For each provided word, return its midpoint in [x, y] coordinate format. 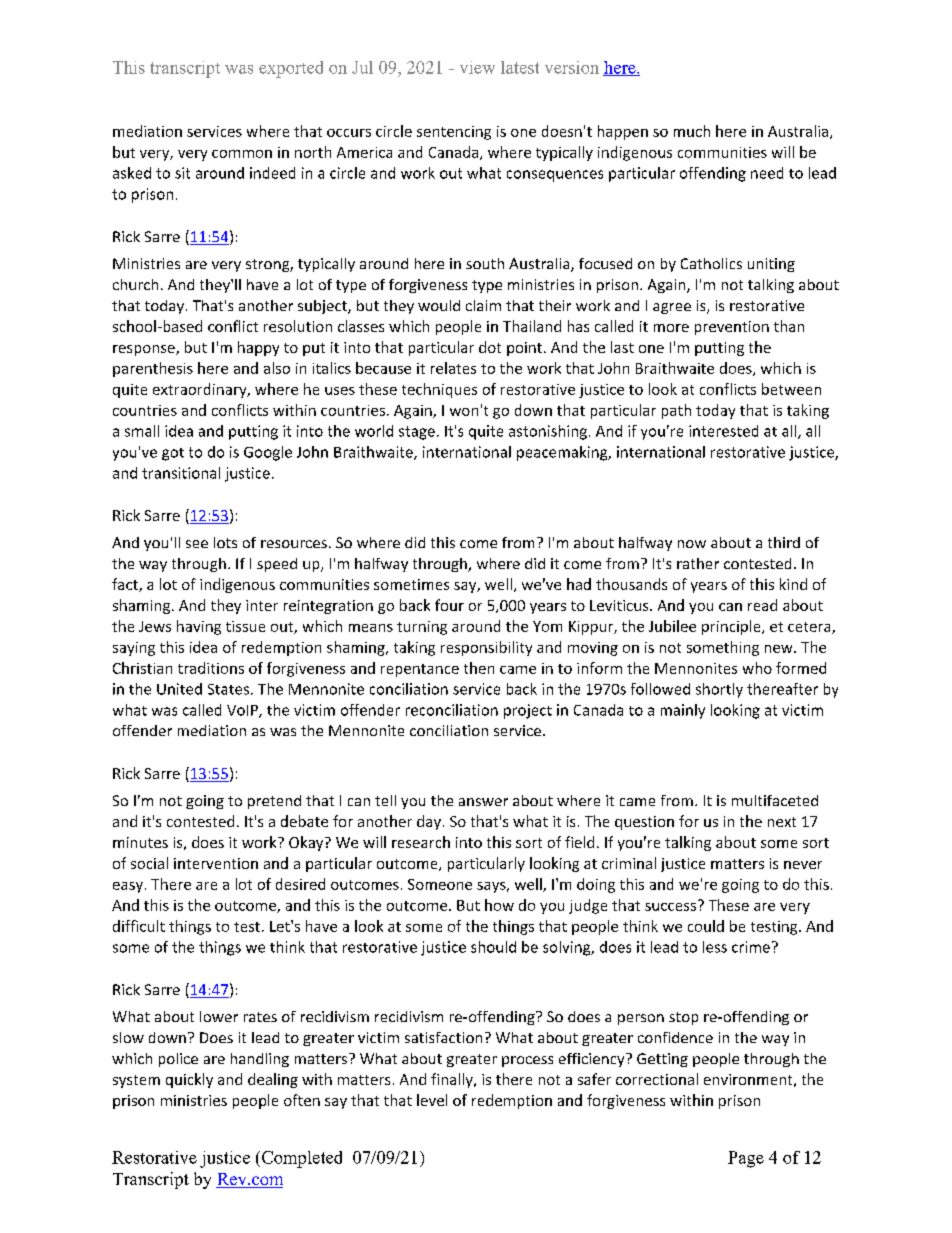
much [692, 131]
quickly [189, 1080]
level [432, 1100]
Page [746, 1159]
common [242, 154]
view [477, 67]
